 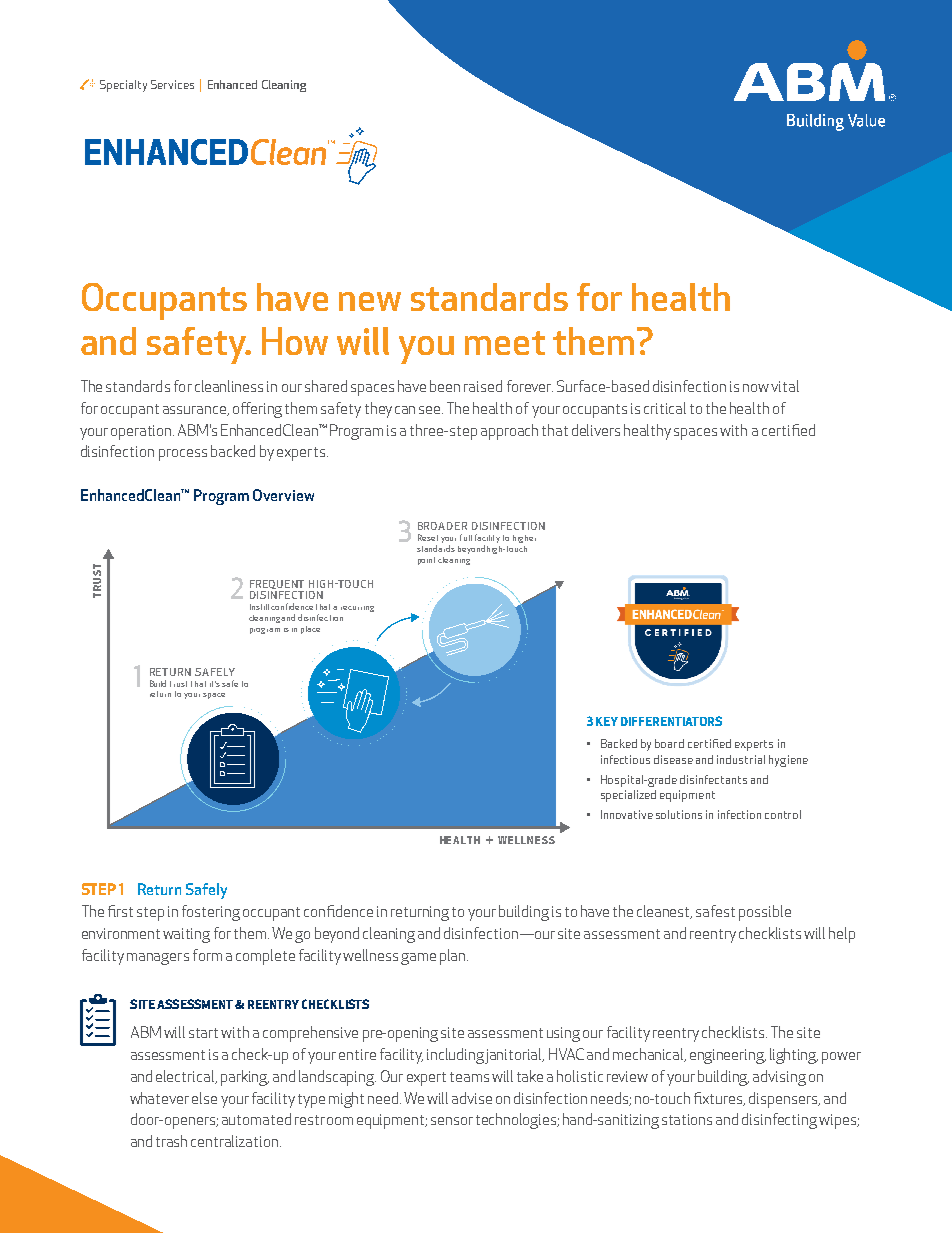 I want to click on cleanliness, so click(x=229, y=386).
